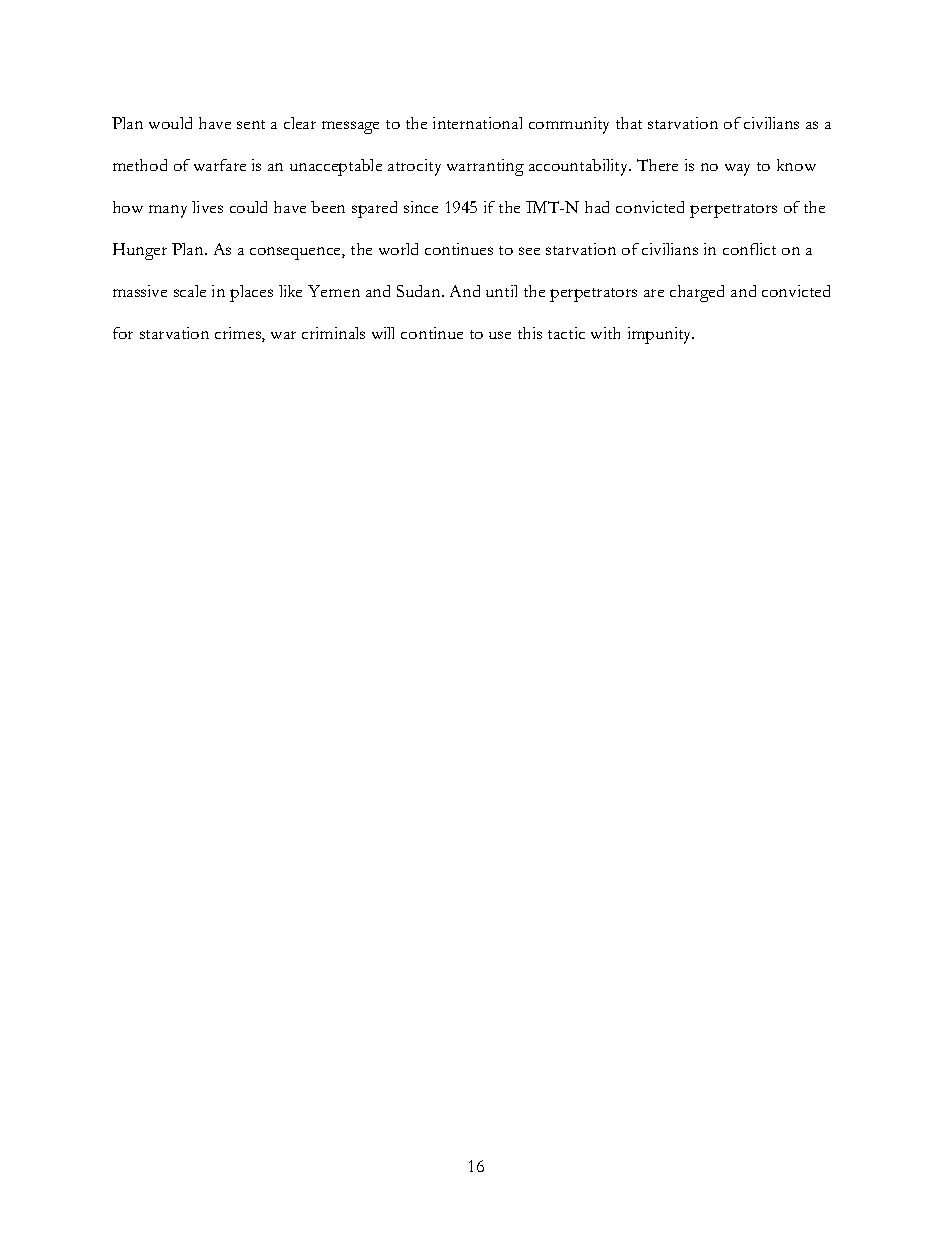  I want to click on conflict, so click(749, 249).
